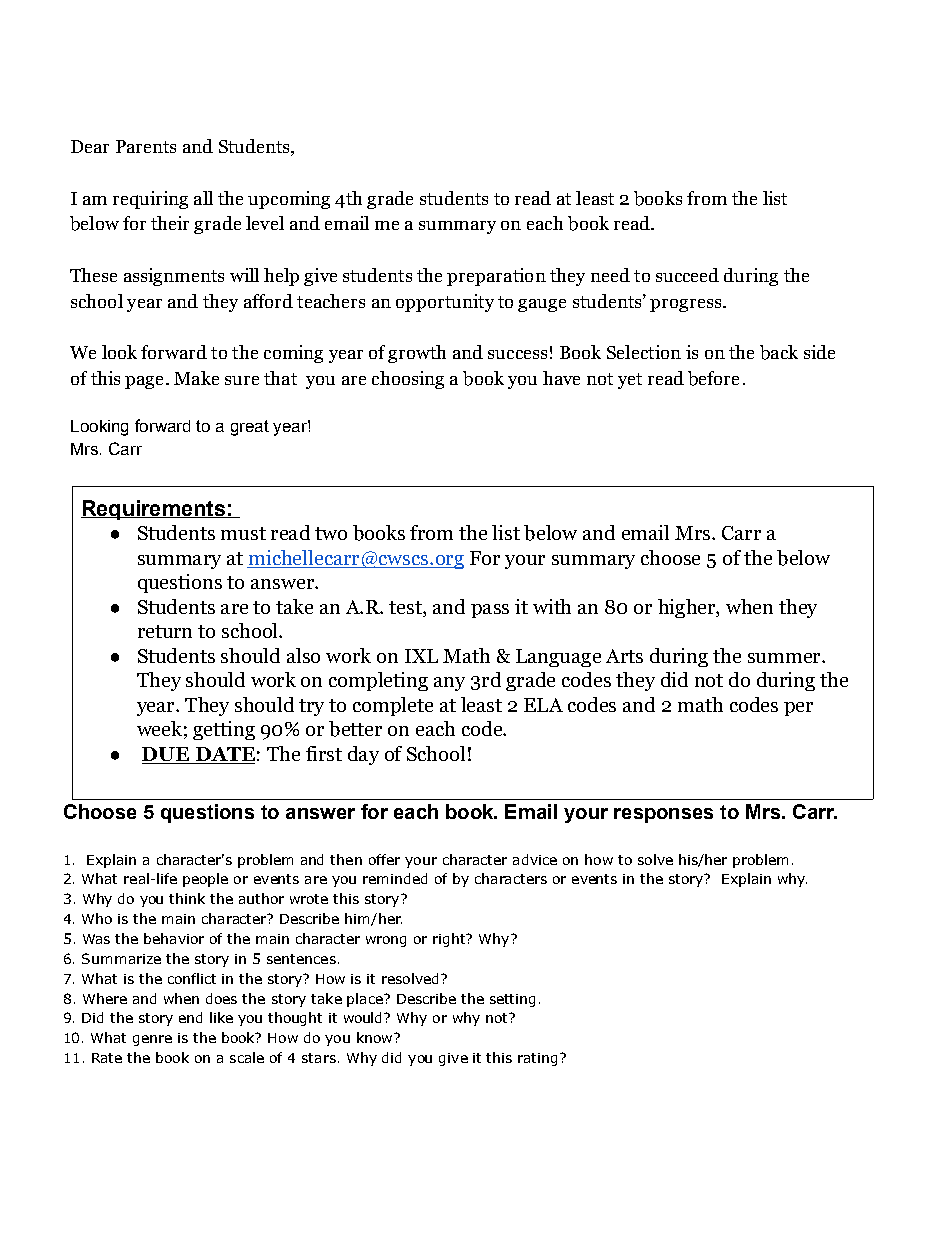  I want to click on rating, so click(537, 1059).
